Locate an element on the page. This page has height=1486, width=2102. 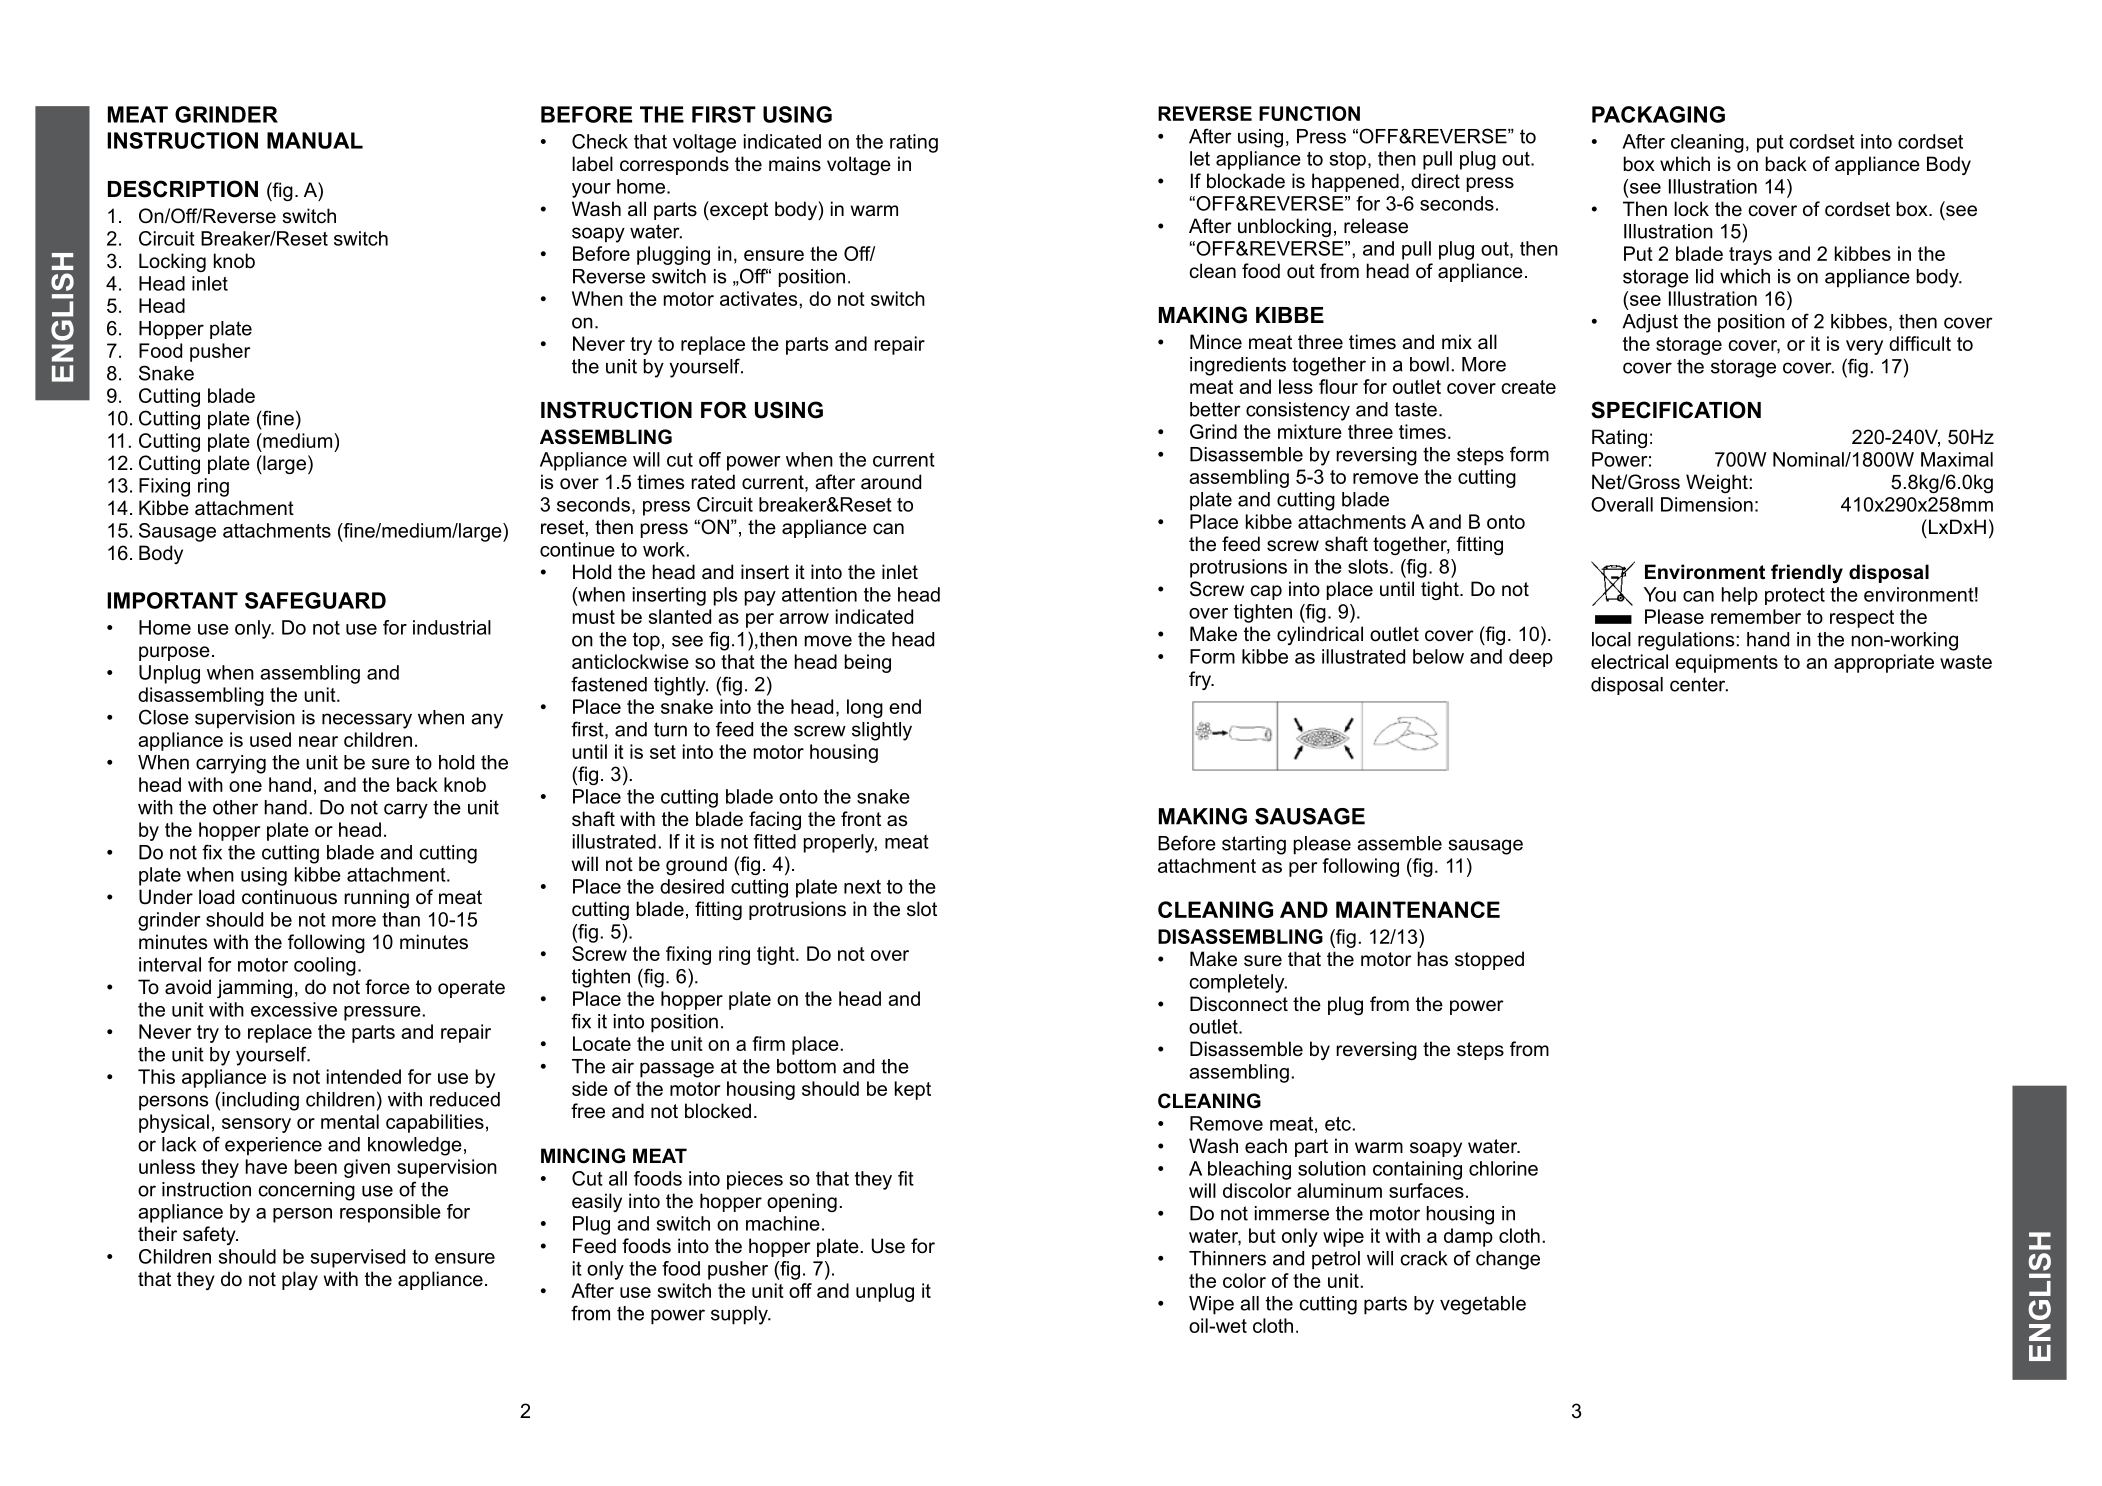
PACKAGING is located at coordinates (1658, 114).
